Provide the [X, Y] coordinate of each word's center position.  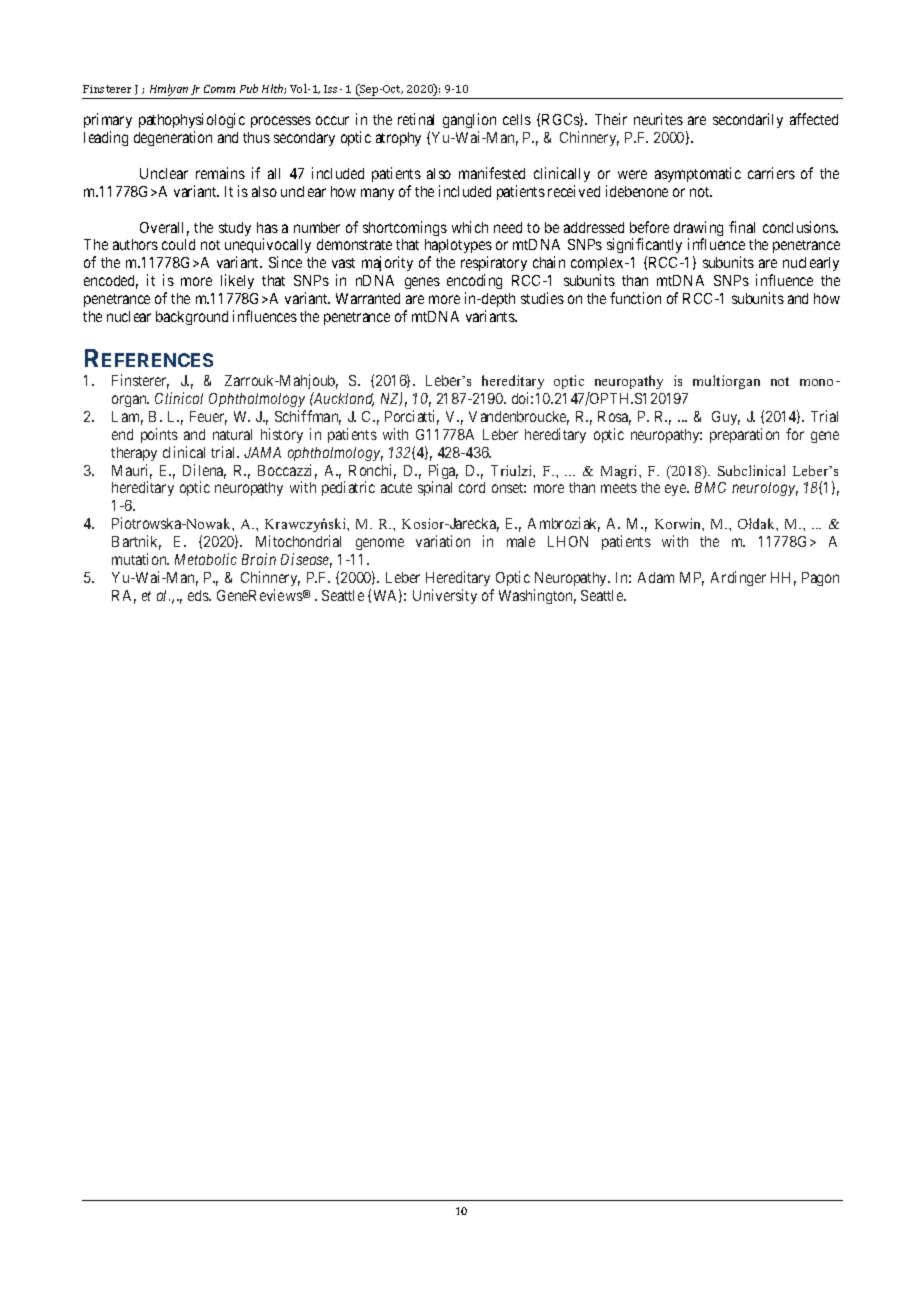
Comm [219, 89]
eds [199, 595]
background [192, 318]
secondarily [748, 120]
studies [542, 298]
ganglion [469, 122]
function [635, 298]
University [445, 596]
